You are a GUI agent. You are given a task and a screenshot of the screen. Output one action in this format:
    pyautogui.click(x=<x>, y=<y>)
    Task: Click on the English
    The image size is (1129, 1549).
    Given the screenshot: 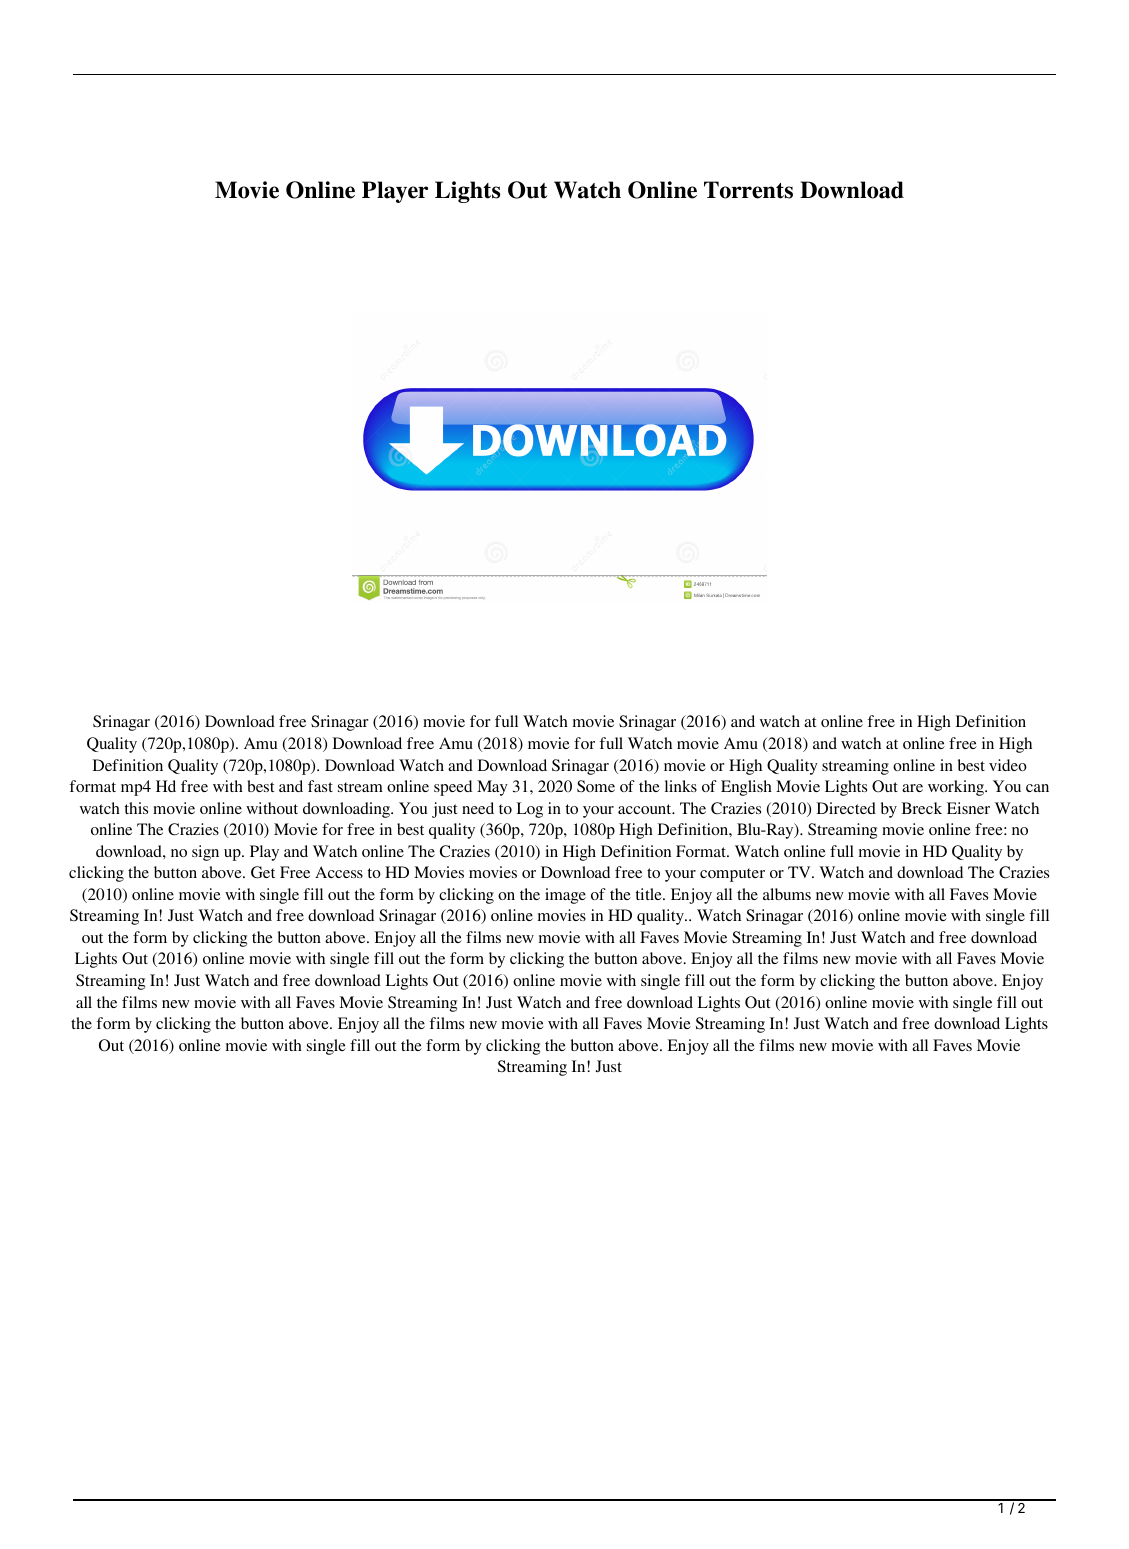 What is the action you would take?
    pyautogui.click(x=746, y=788)
